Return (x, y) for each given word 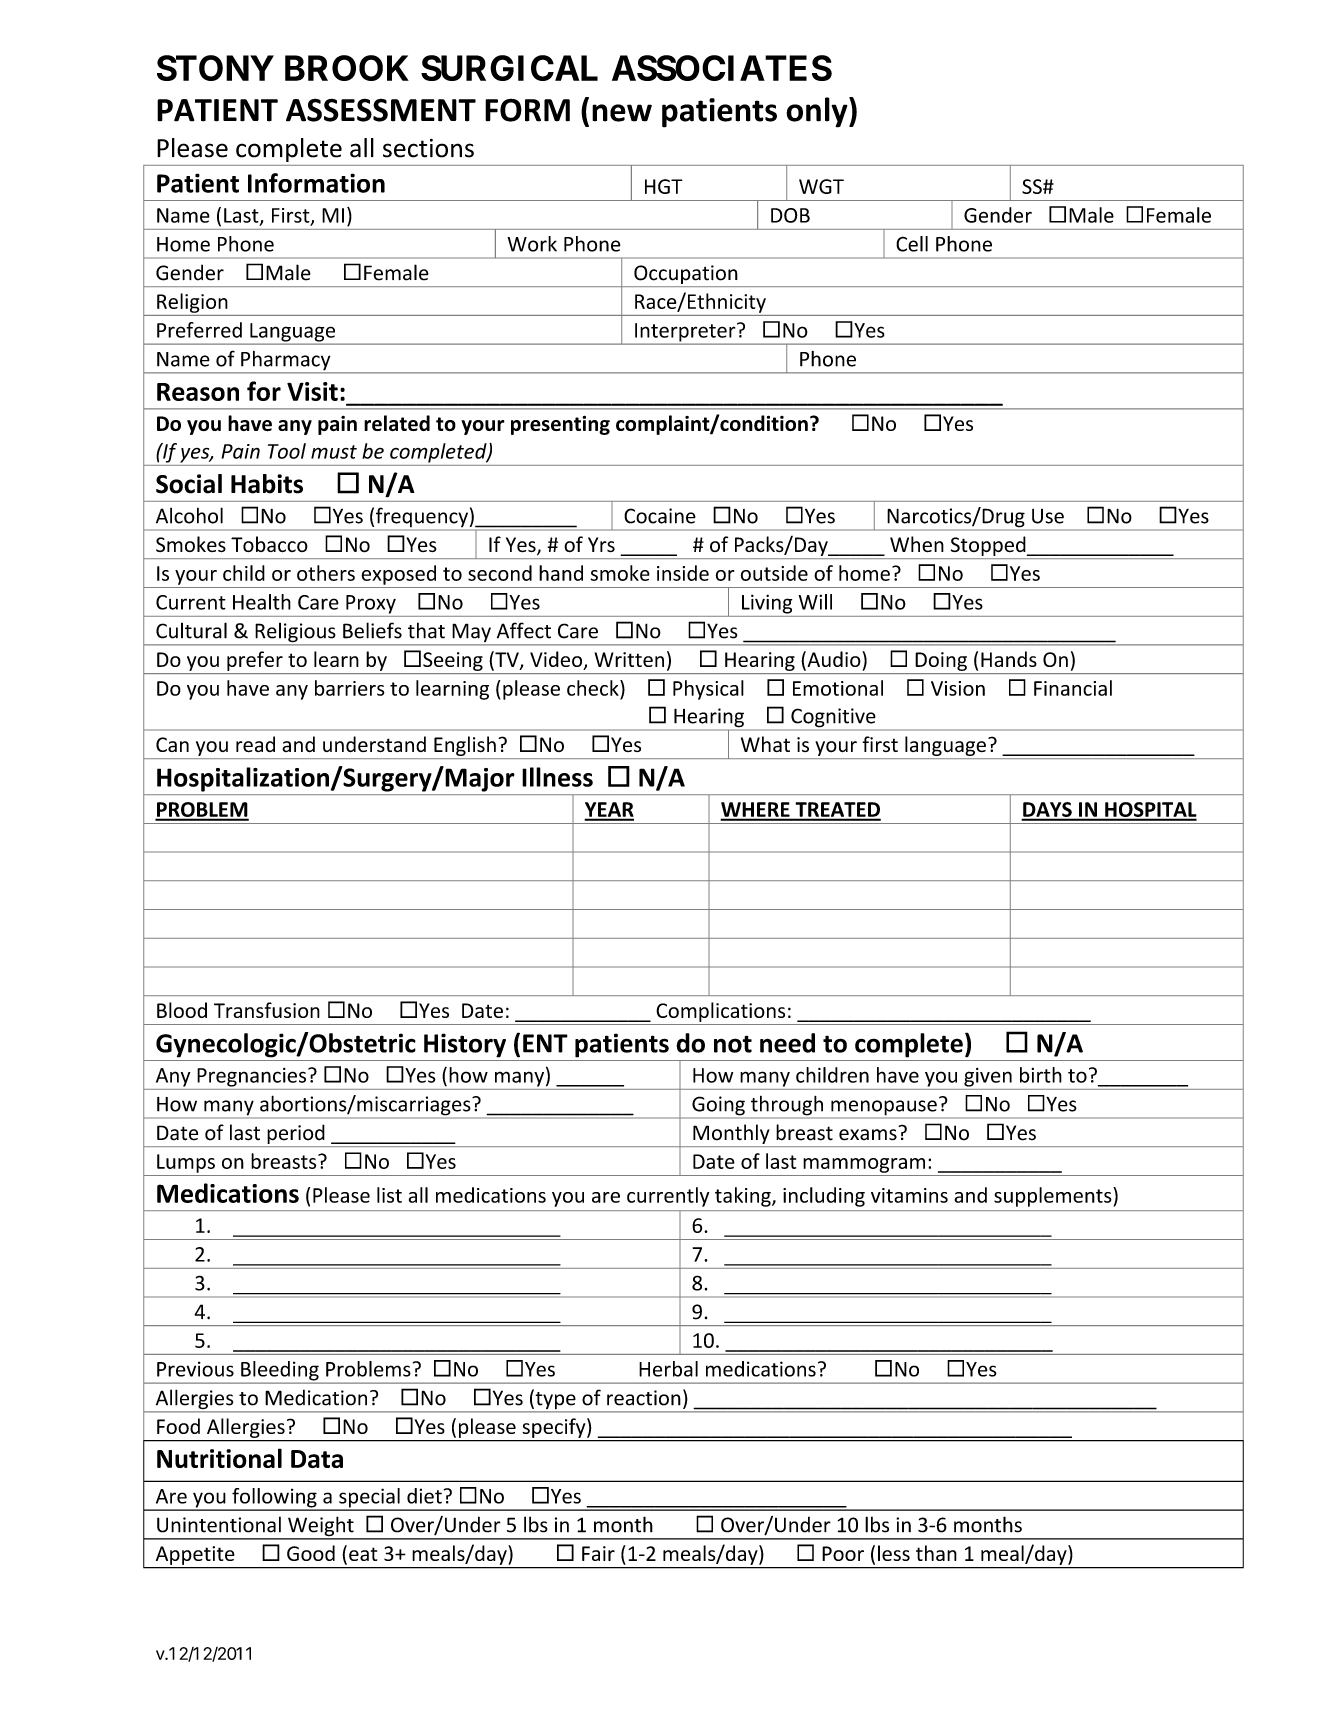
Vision (958, 688)
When (917, 544)
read (255, 744)
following (274, 1499)
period (296, 1134)
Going (718, 1107)
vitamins (909, 1195)
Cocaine (660, 516)
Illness (557, 777)
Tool (287, 451)
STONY (215, 68)
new (622, 113)
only (818, 112)
